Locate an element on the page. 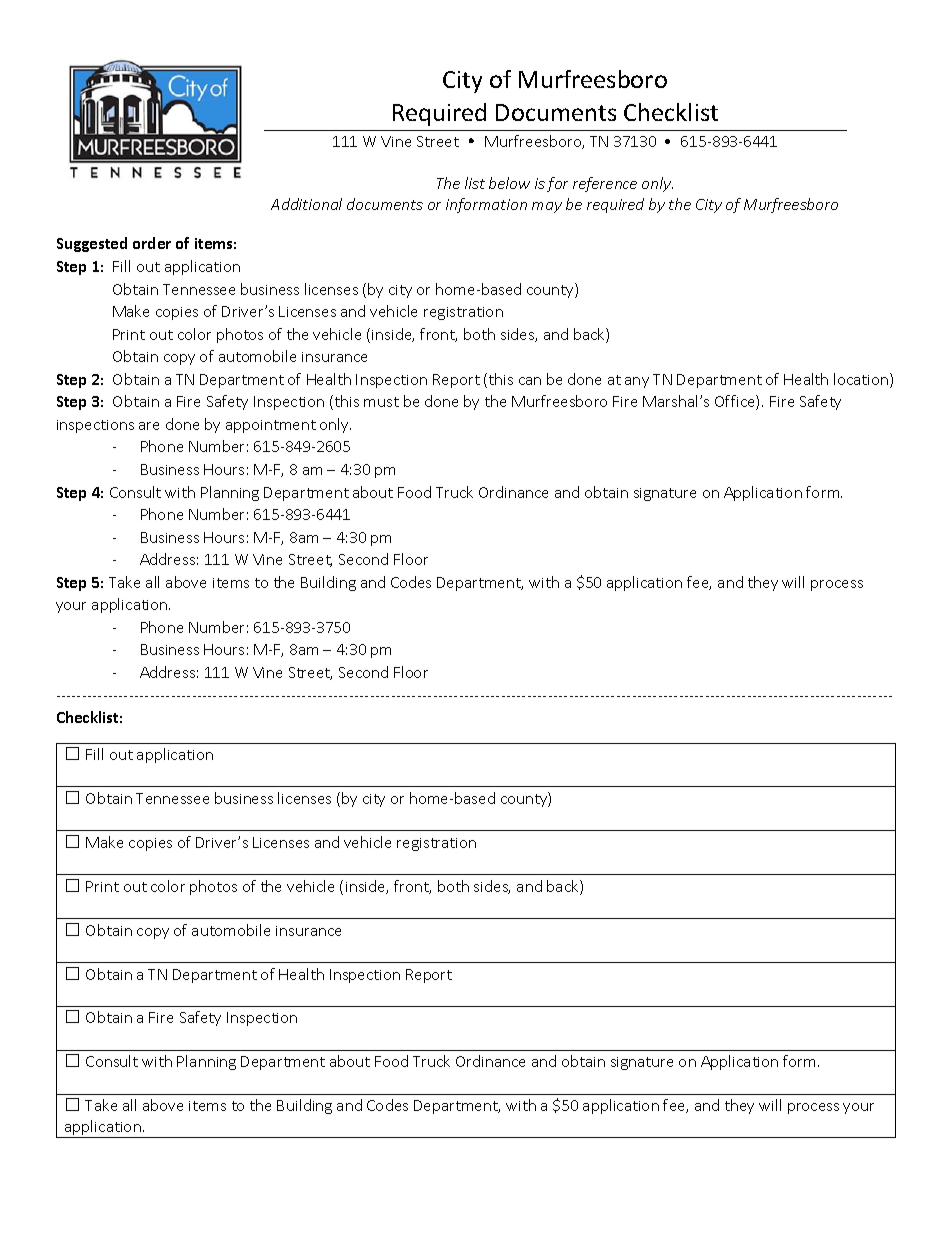 The height and width of the document is (1233, 952). are is located at coordinates (149, 426).
